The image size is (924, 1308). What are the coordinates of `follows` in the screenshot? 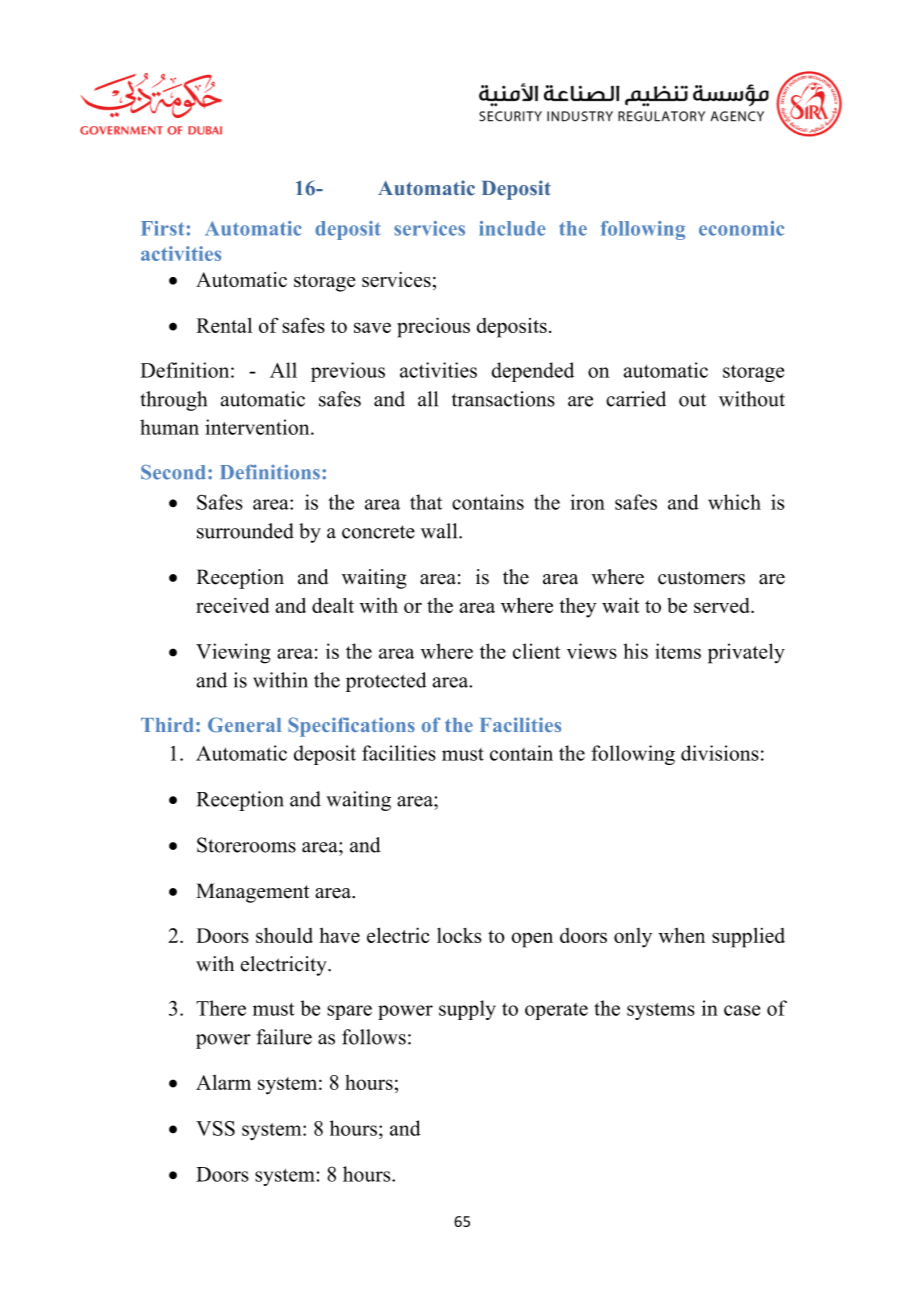 It's located at (374, 1037).
